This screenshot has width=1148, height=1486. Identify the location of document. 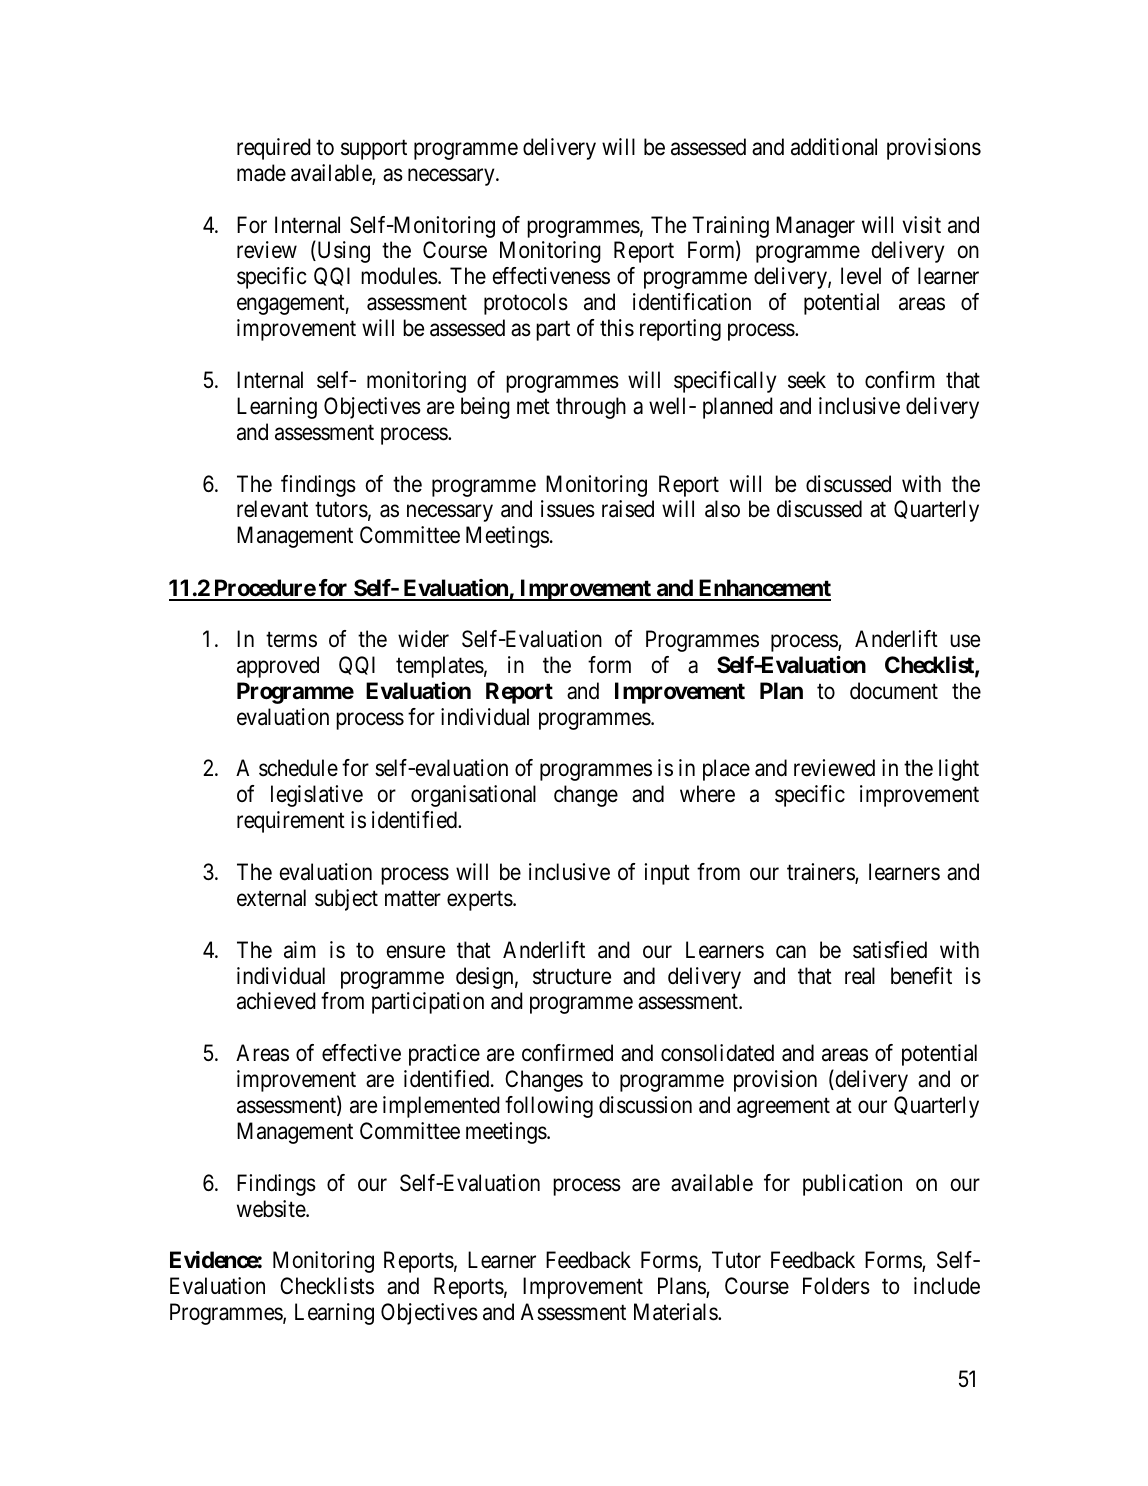
(894, 691).
